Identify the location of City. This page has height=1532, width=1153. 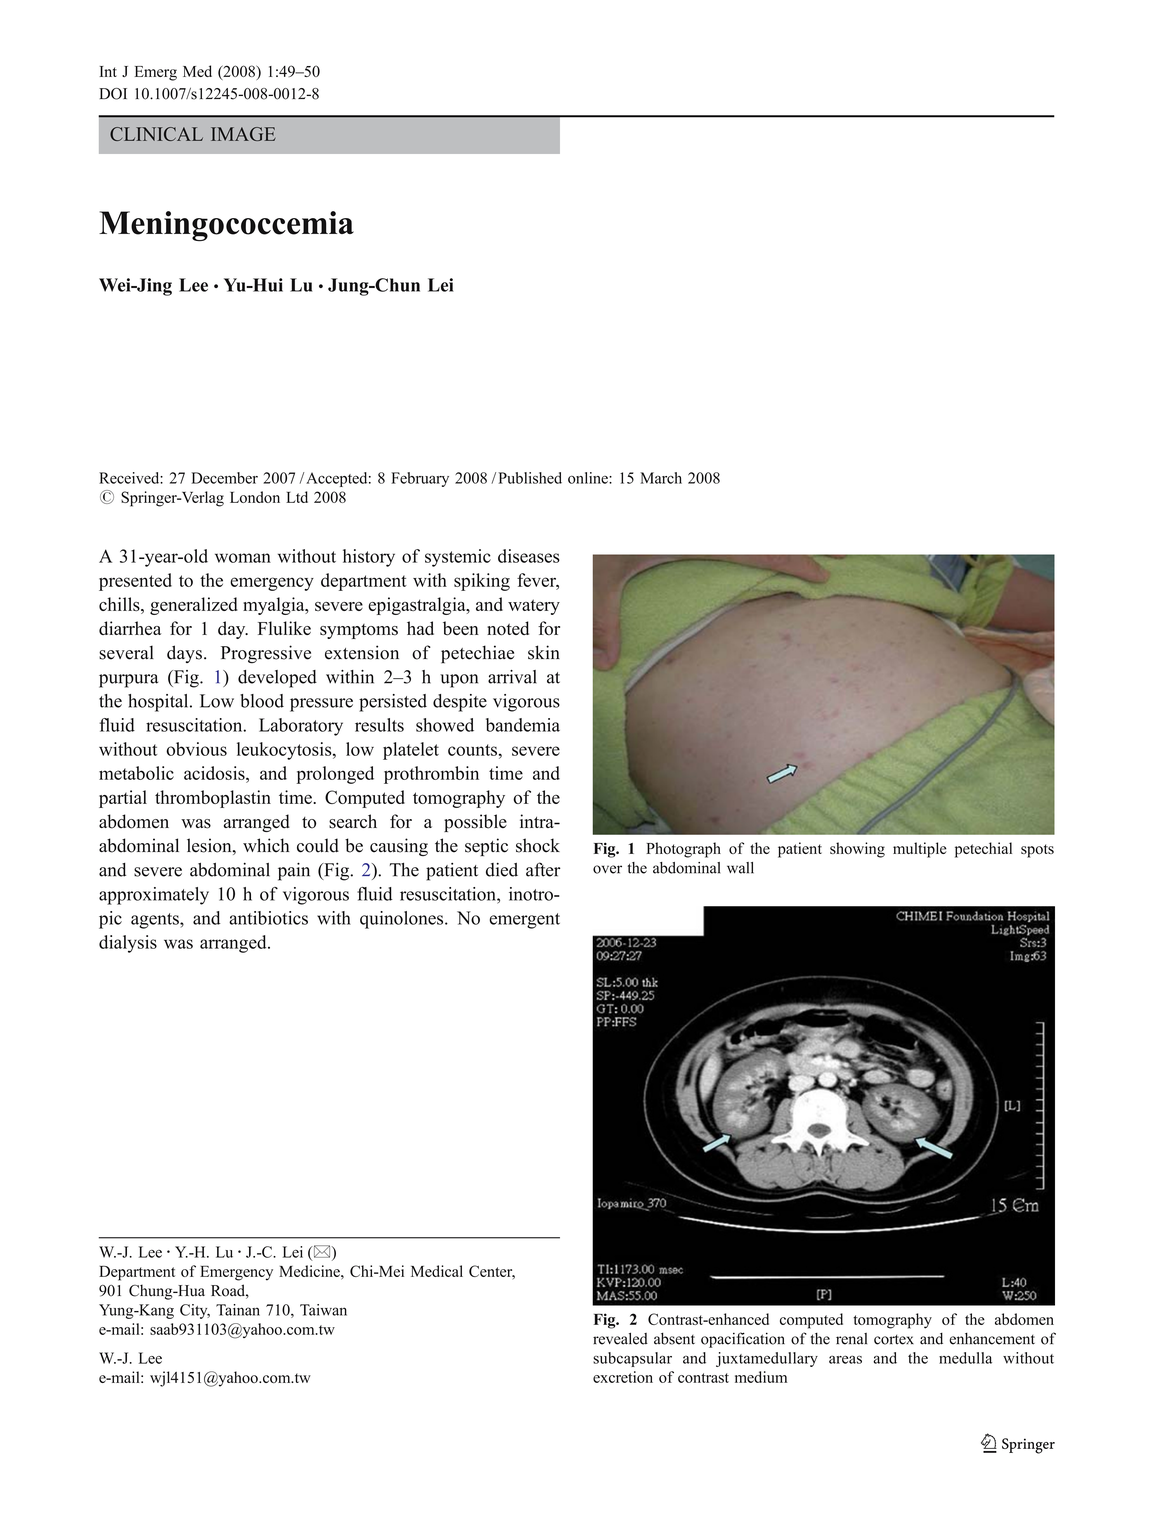
(195, 1311).
